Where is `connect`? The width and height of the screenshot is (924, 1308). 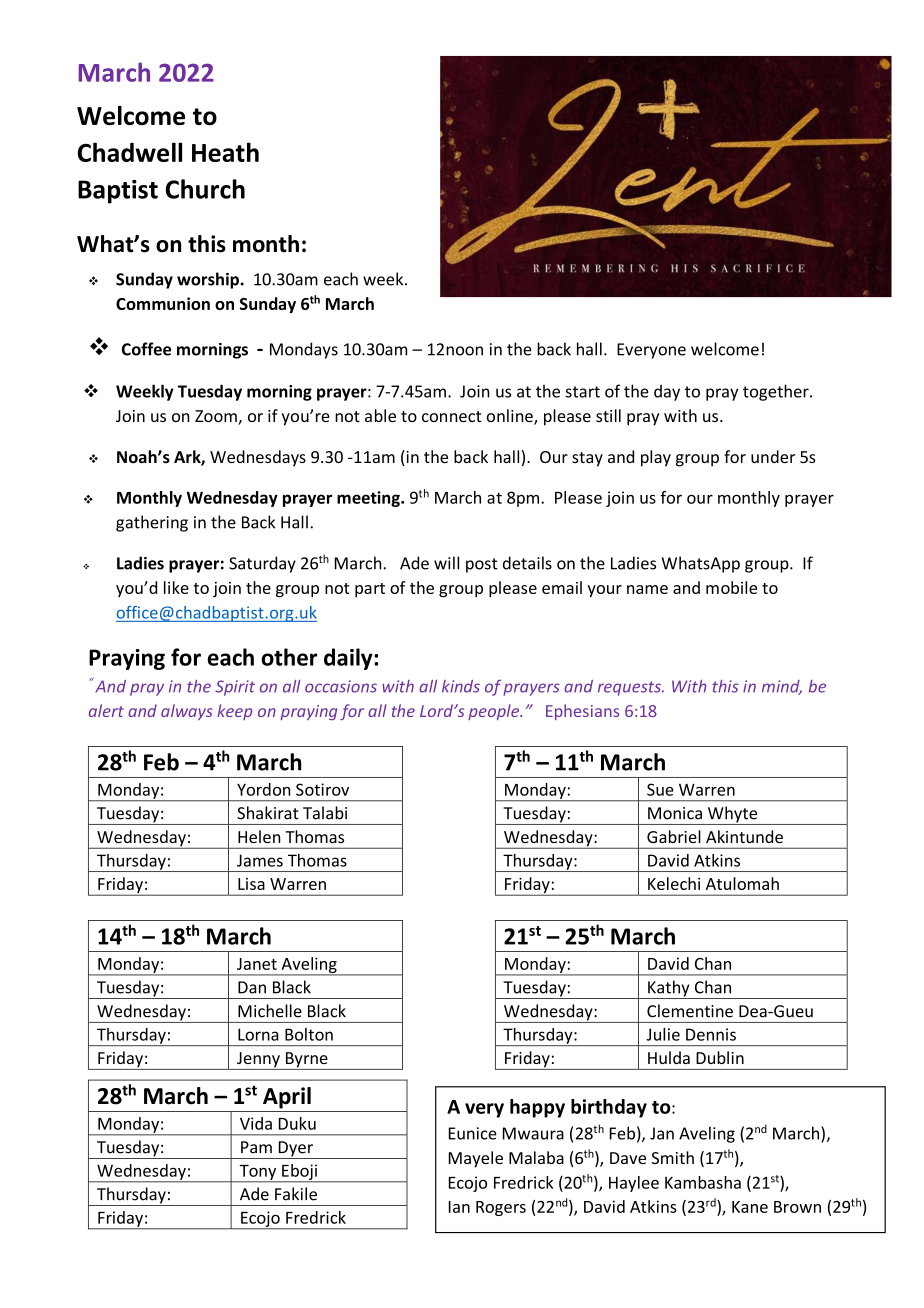
connect is located at coordinates (452, 416).
